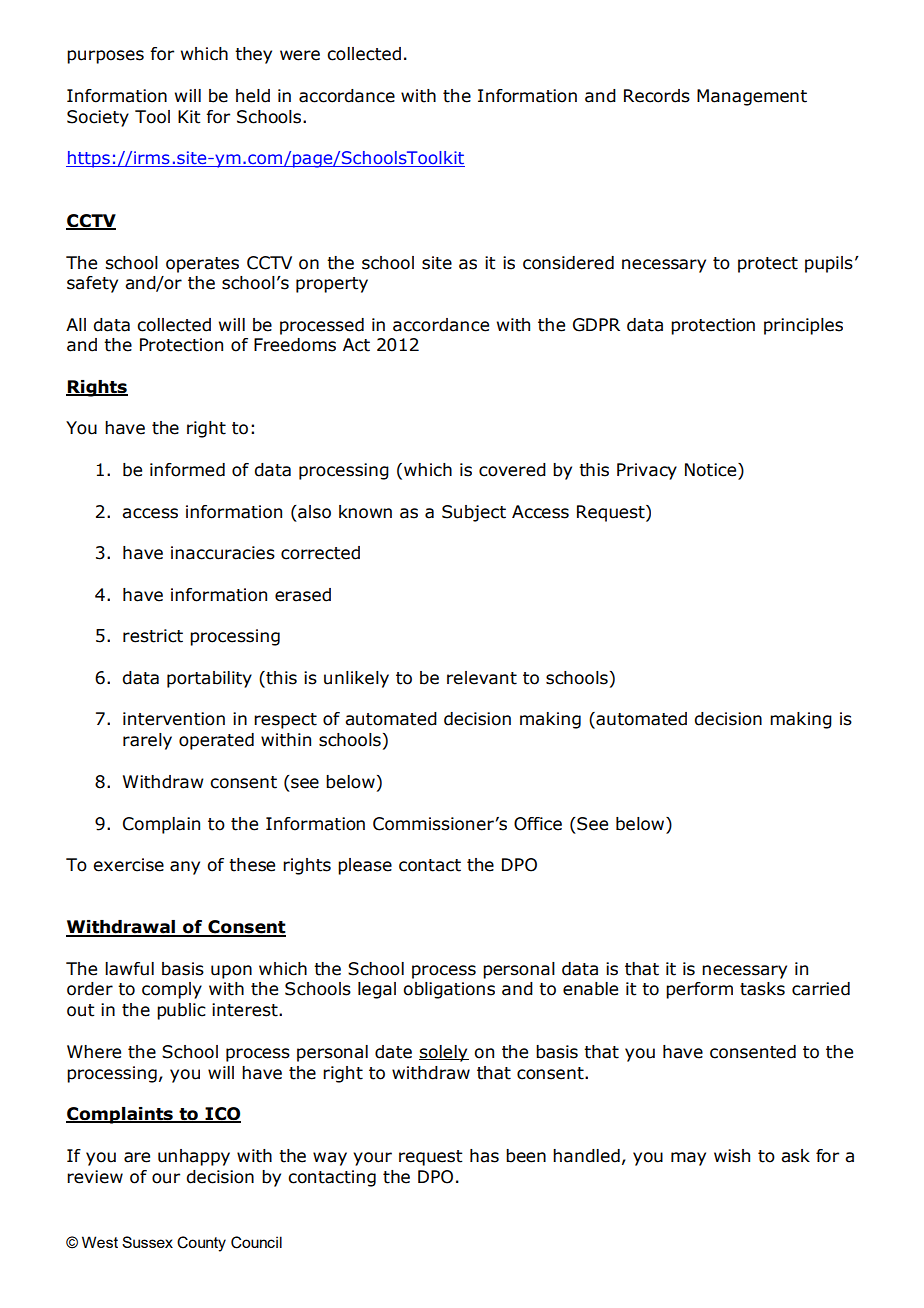  I want to click on covered, so click(512, 470).
